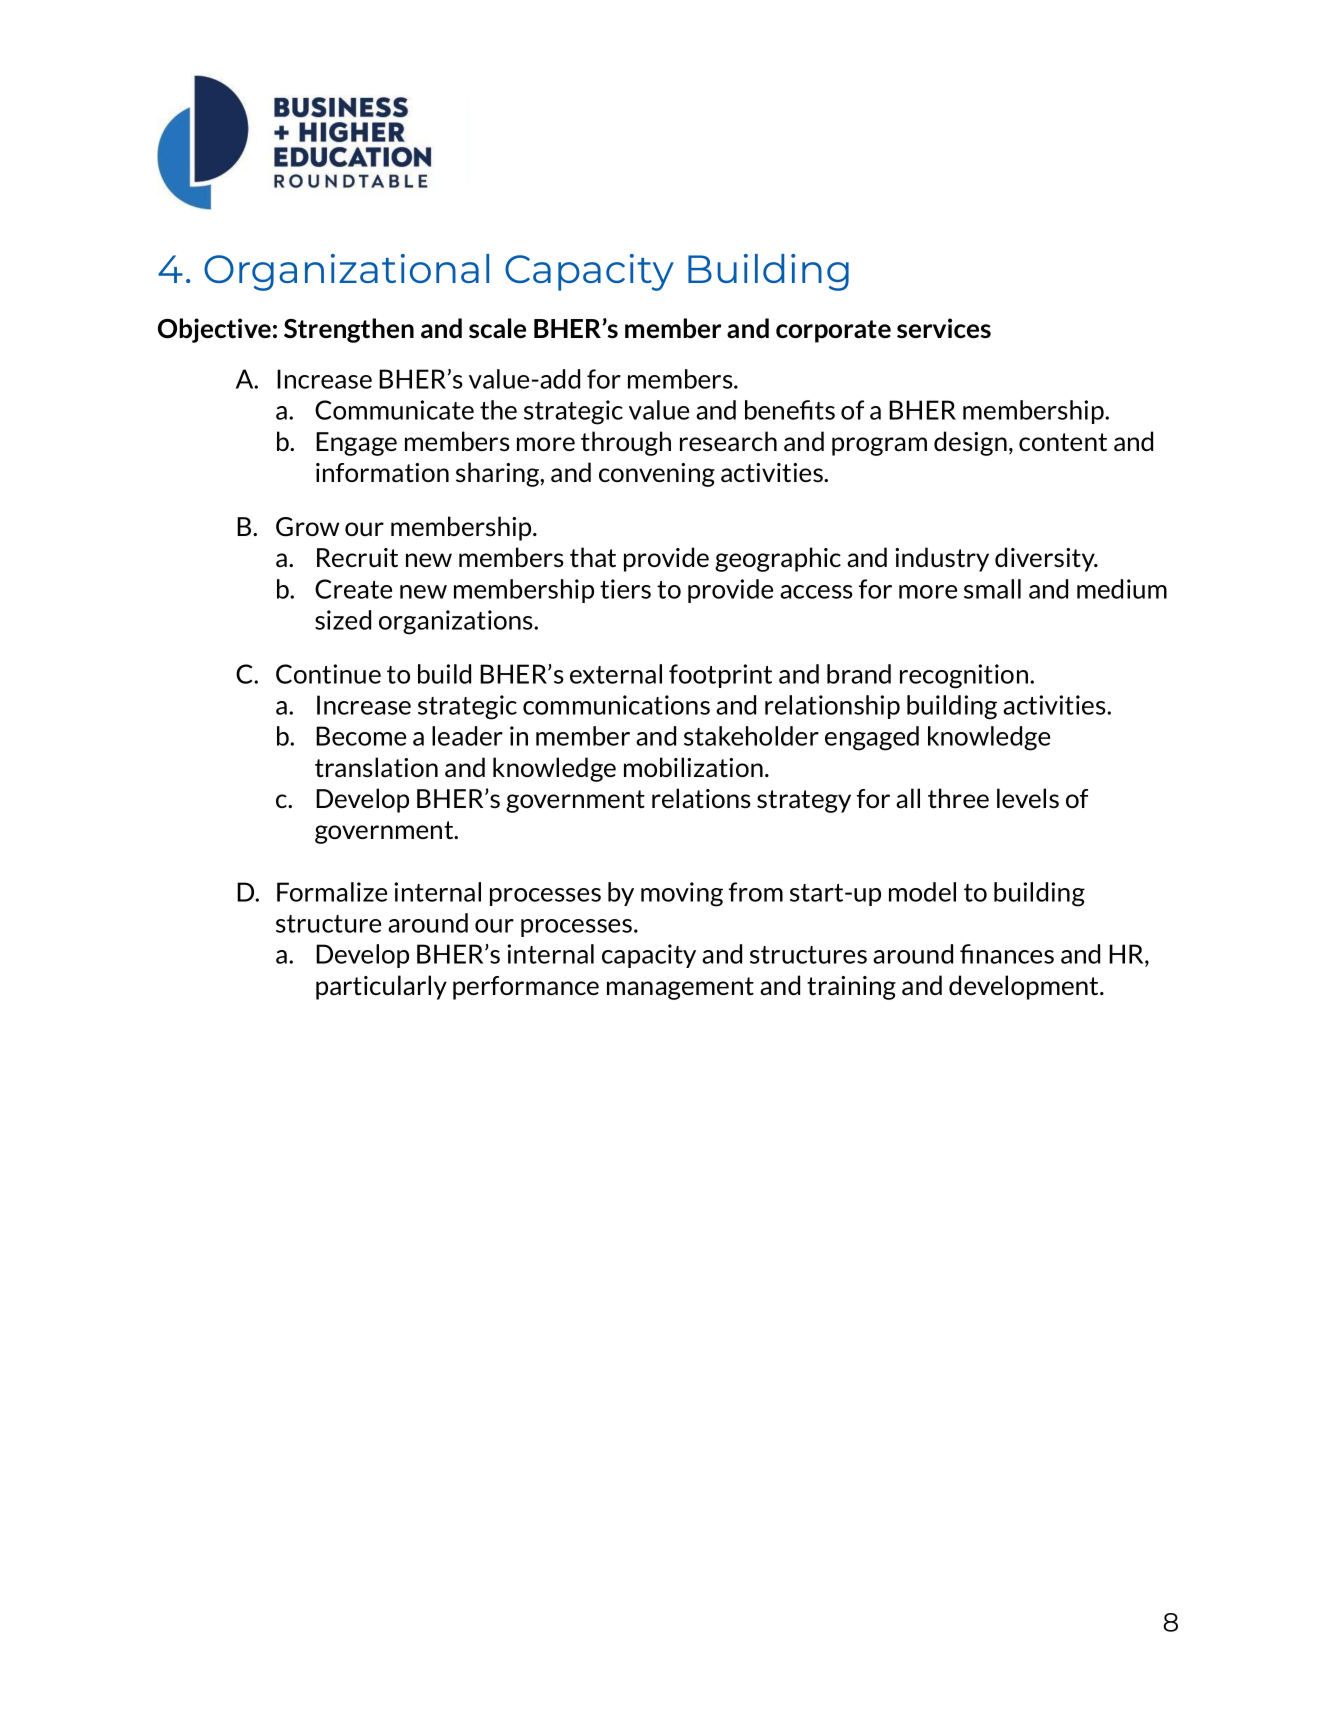 The image size is (1337, 1730). What do you see at coordinates (992, 589) in the image?
I see `small` at bounding box center [992, 589].
